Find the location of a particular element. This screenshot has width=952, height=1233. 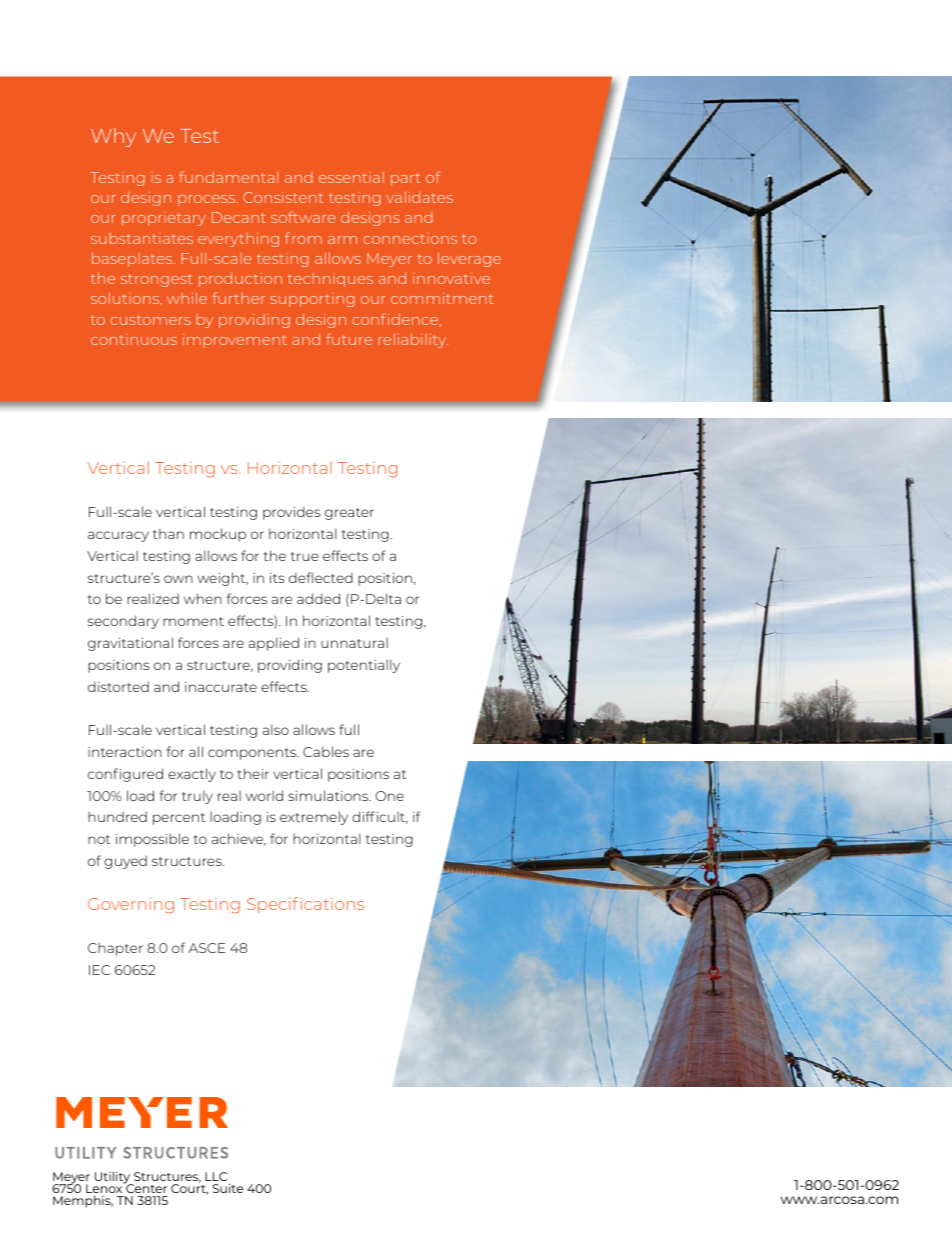

Why is located at coordinates (113, 137).
